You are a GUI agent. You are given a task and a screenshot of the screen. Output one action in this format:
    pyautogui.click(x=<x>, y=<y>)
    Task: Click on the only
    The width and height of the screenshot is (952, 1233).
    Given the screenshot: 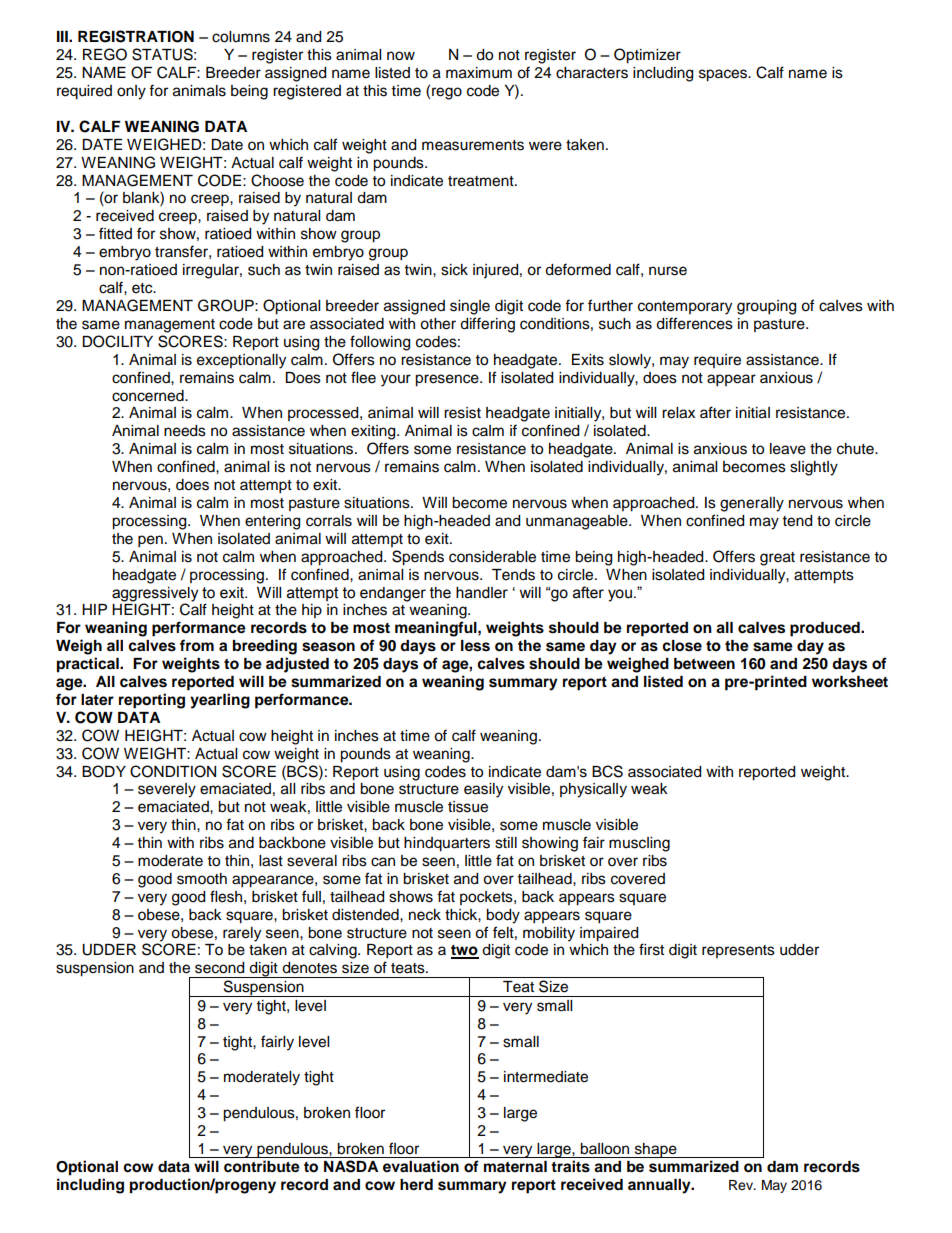 What is the action you would take?
    pyautogui.click(x=131, y=92)
